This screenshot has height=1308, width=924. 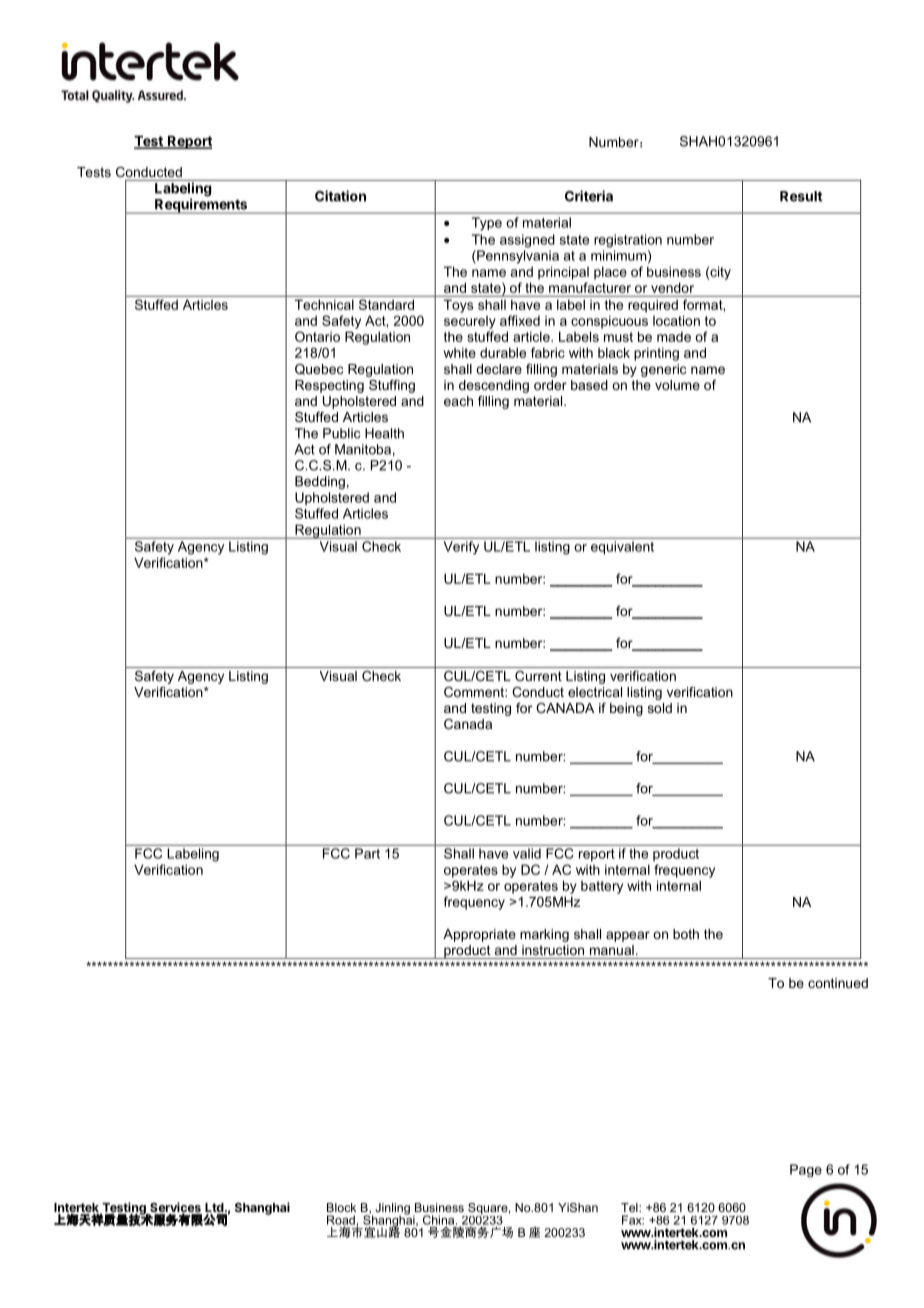 What do you see at coordinates (340, 196) in the screenshot?
I see `Citation` at bounding box center [340, 196].
